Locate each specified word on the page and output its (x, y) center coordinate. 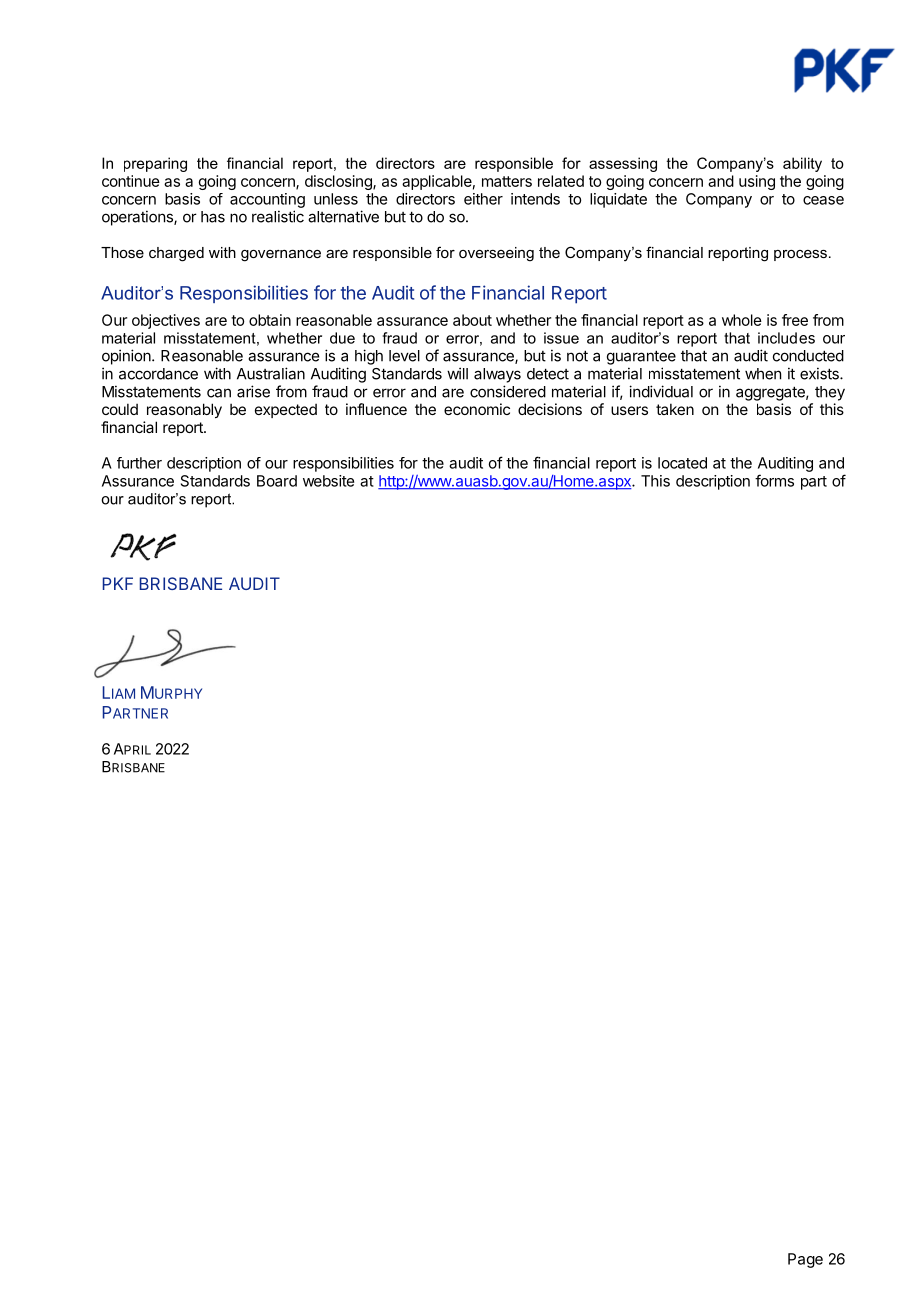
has (213, 217)
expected (286, 411)
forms (774, 480)
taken (675, 409)
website (328, 481)
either (483, 199)
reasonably (184, 410)
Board (277, 481)
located (682, 463)
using (757, 182)
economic (477, 409)
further (139, 463)
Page (805, 1260)
